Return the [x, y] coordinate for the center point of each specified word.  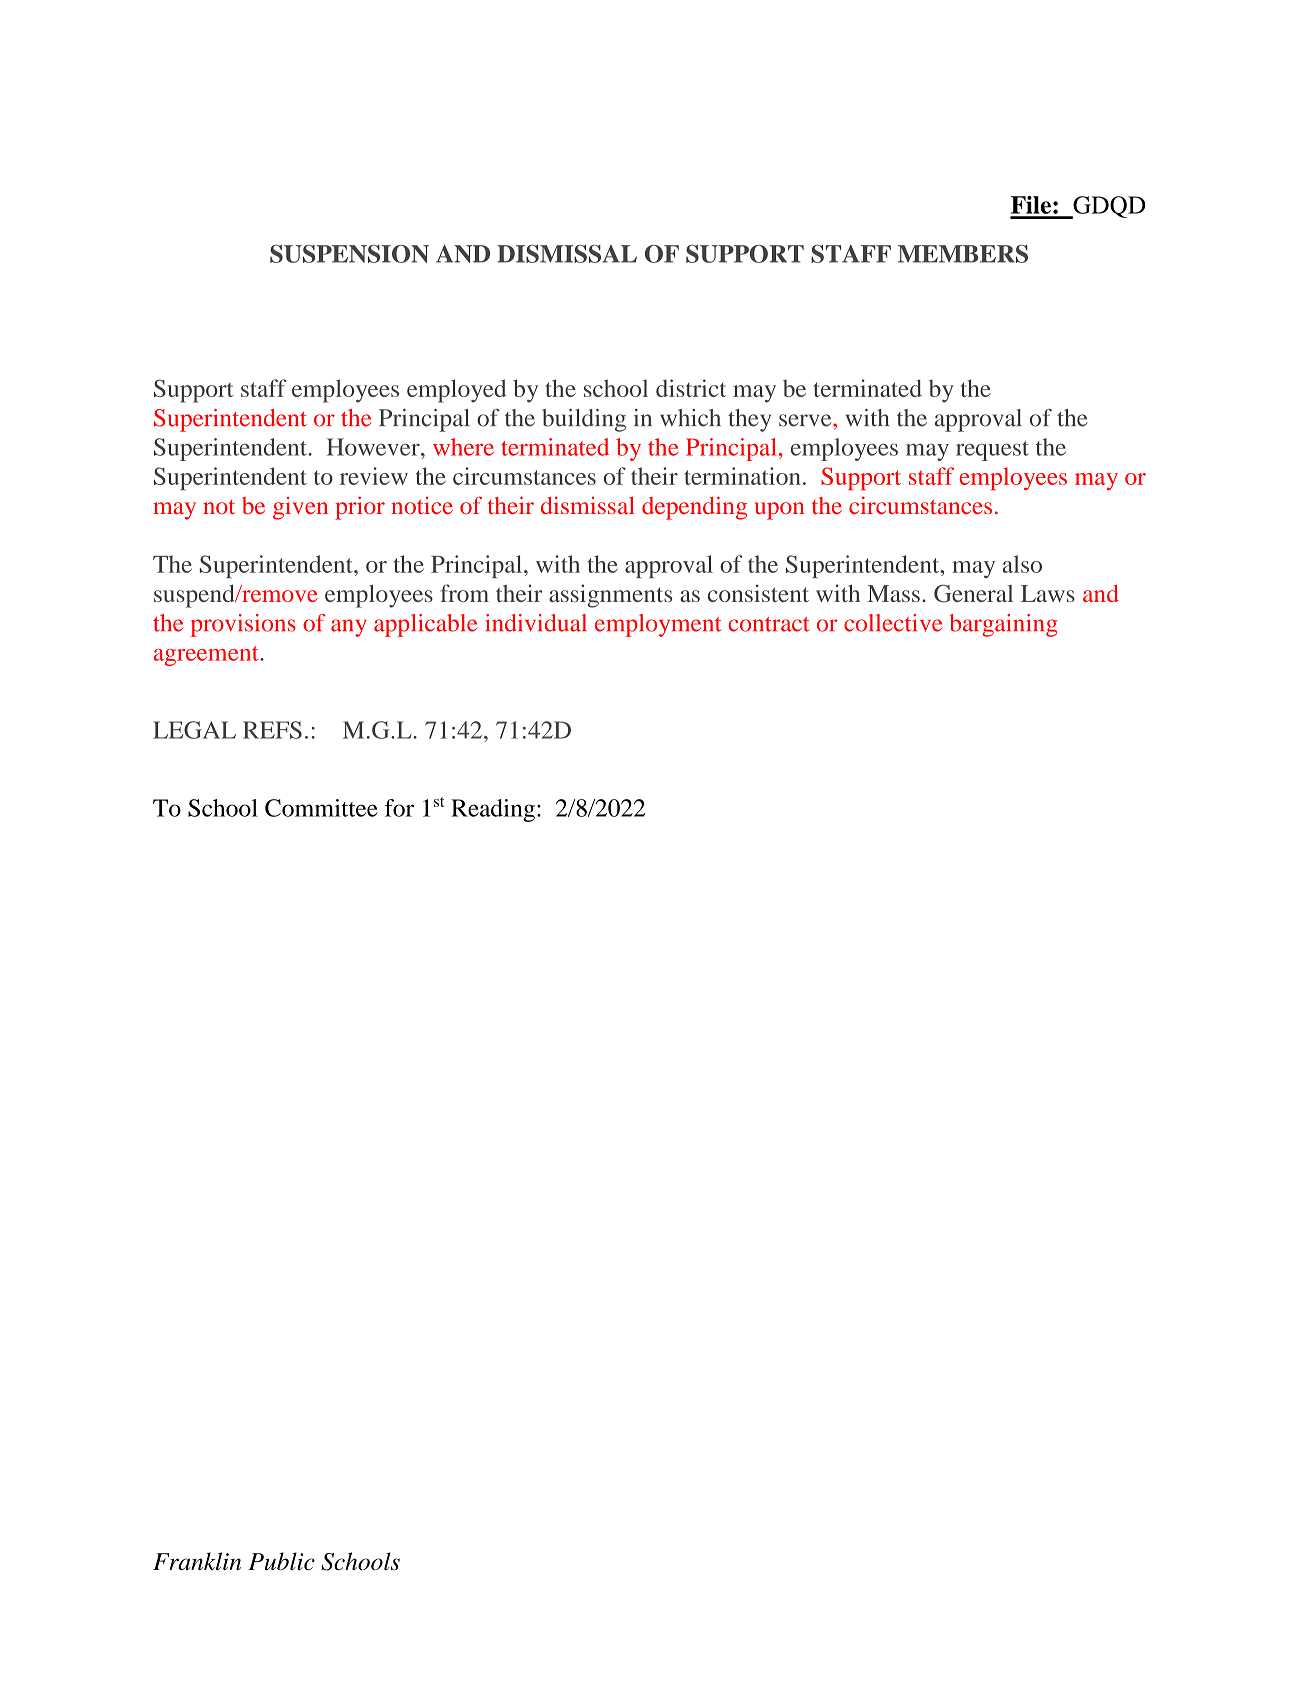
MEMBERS [963, 254]
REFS [272, 730]
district [691, 388]
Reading [493, 810]
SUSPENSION [349, 254]
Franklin [197, 1561]
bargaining [1004, 625]
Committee [321, 808]
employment [658, 625]
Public [281, 1561]
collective [893, 623]
